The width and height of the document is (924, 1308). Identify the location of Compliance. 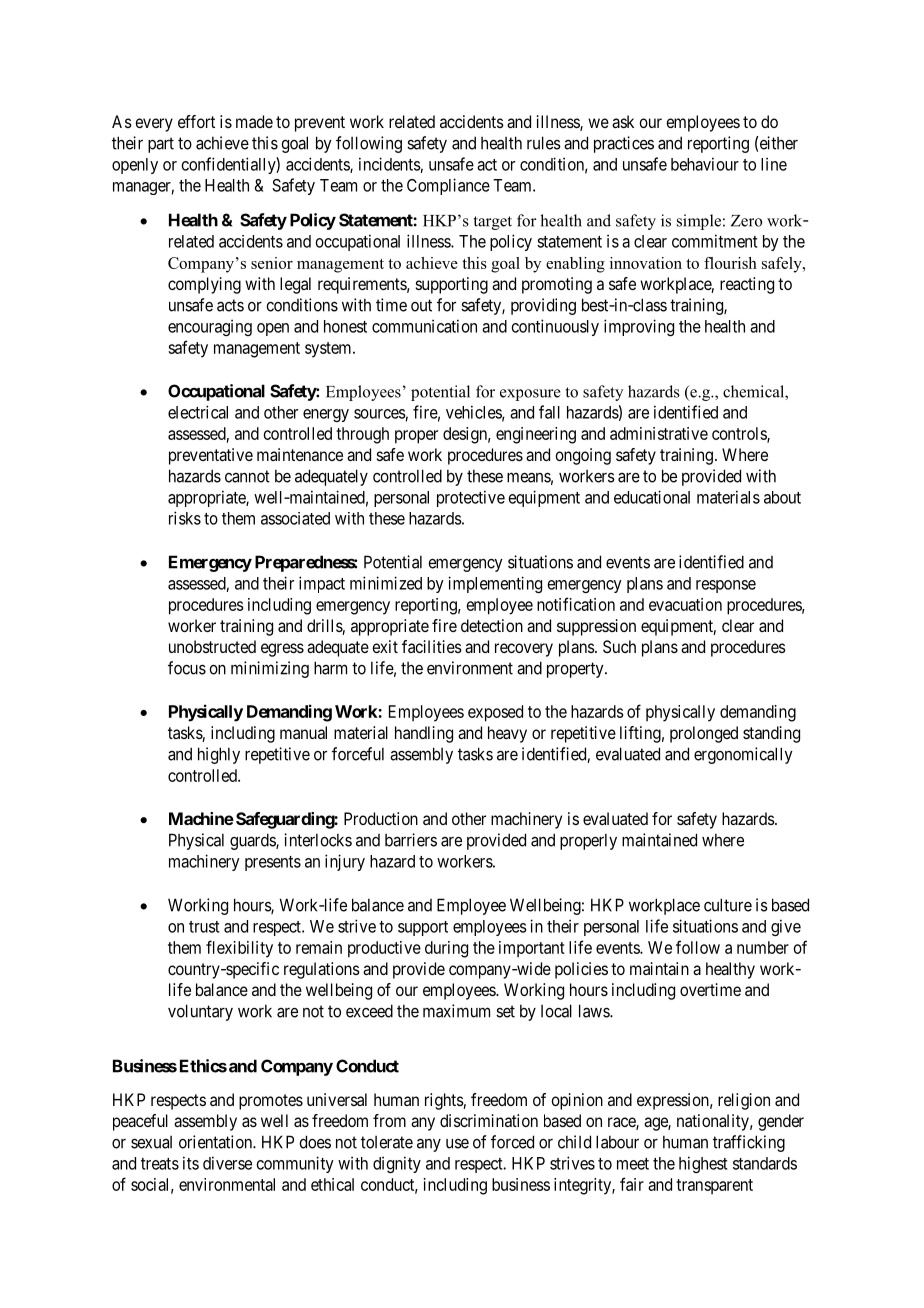
(448, 186).
